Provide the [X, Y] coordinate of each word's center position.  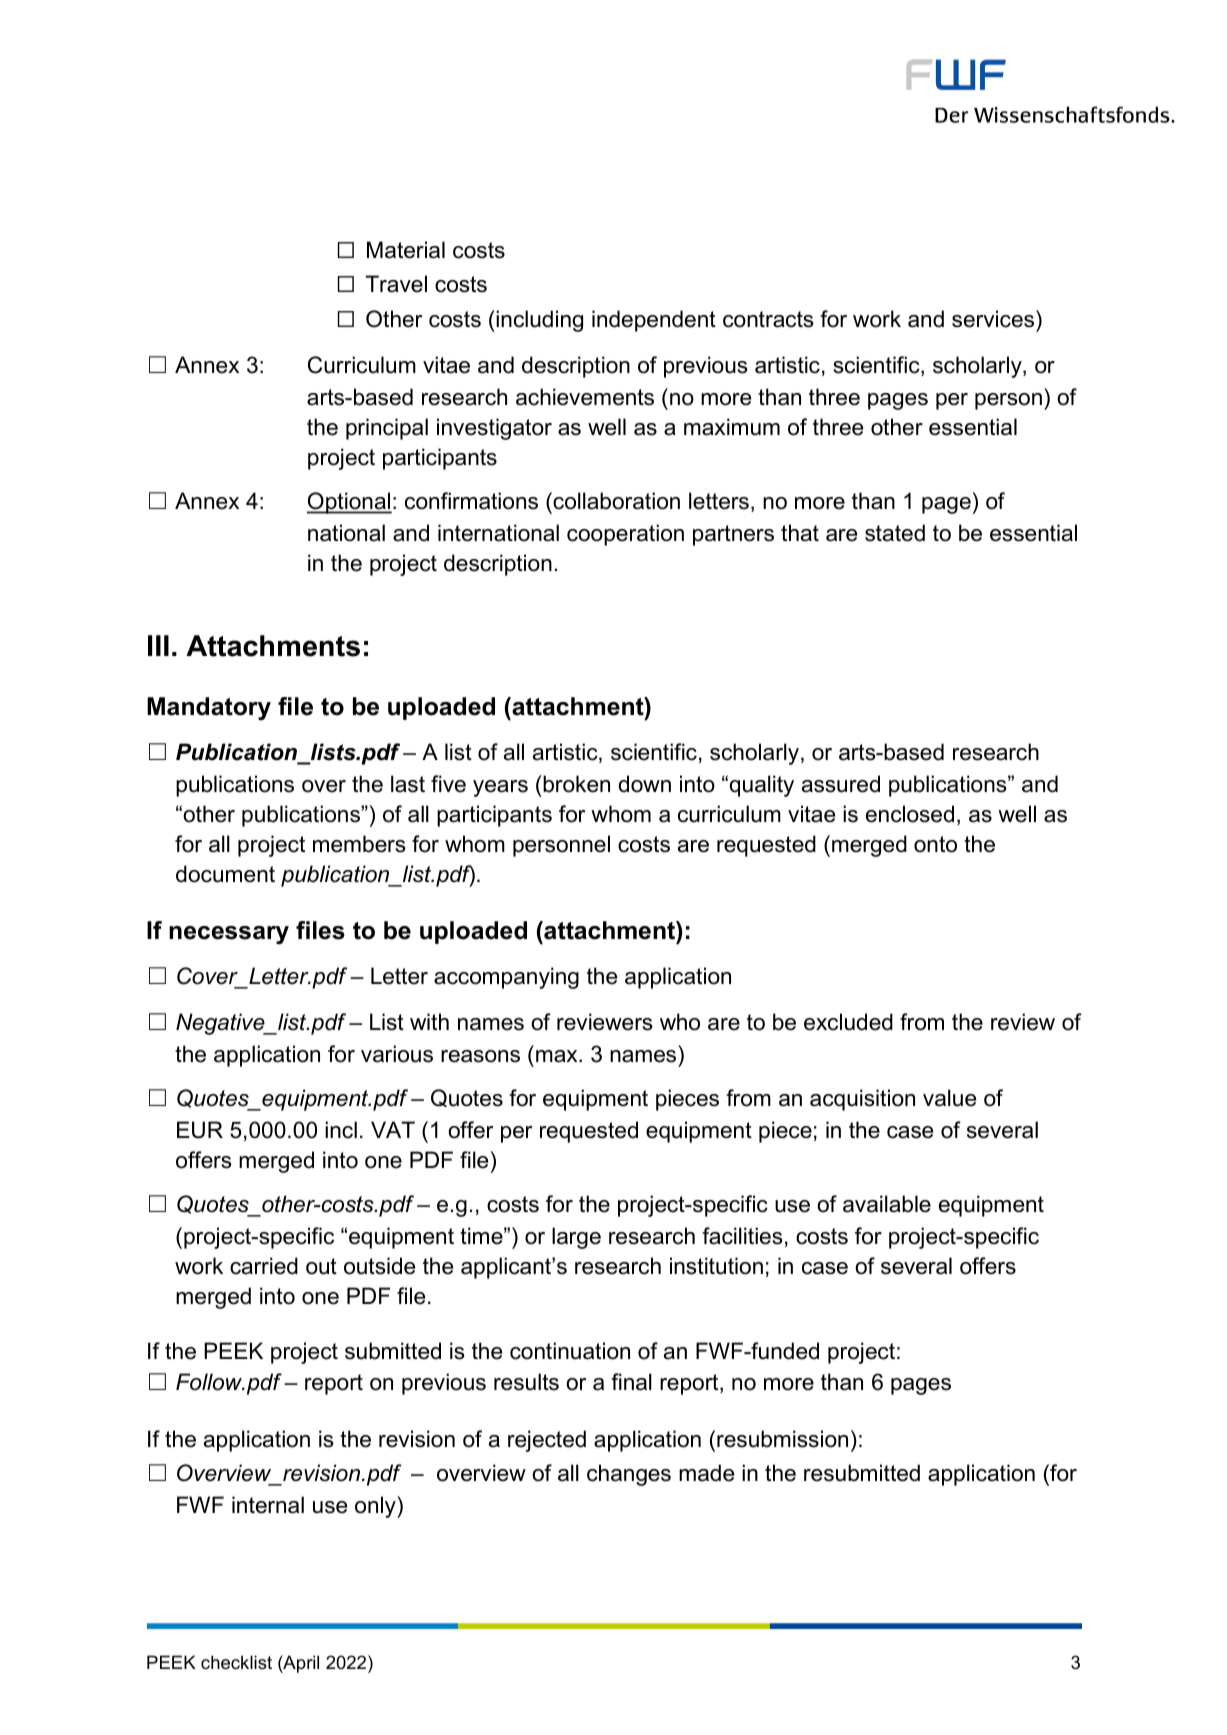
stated [895, 533]
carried [264, 1266]
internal [268, 1505]
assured [841, 784]
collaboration [615, 501]
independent [654, 321]
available [887, 1204]
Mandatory [209, 708]
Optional [349, 503]
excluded [848, 1022]
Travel [396, 284]
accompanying [506, 978]
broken [576, 784]
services [994, 319]
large [576, 1238]
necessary [229, 935]
